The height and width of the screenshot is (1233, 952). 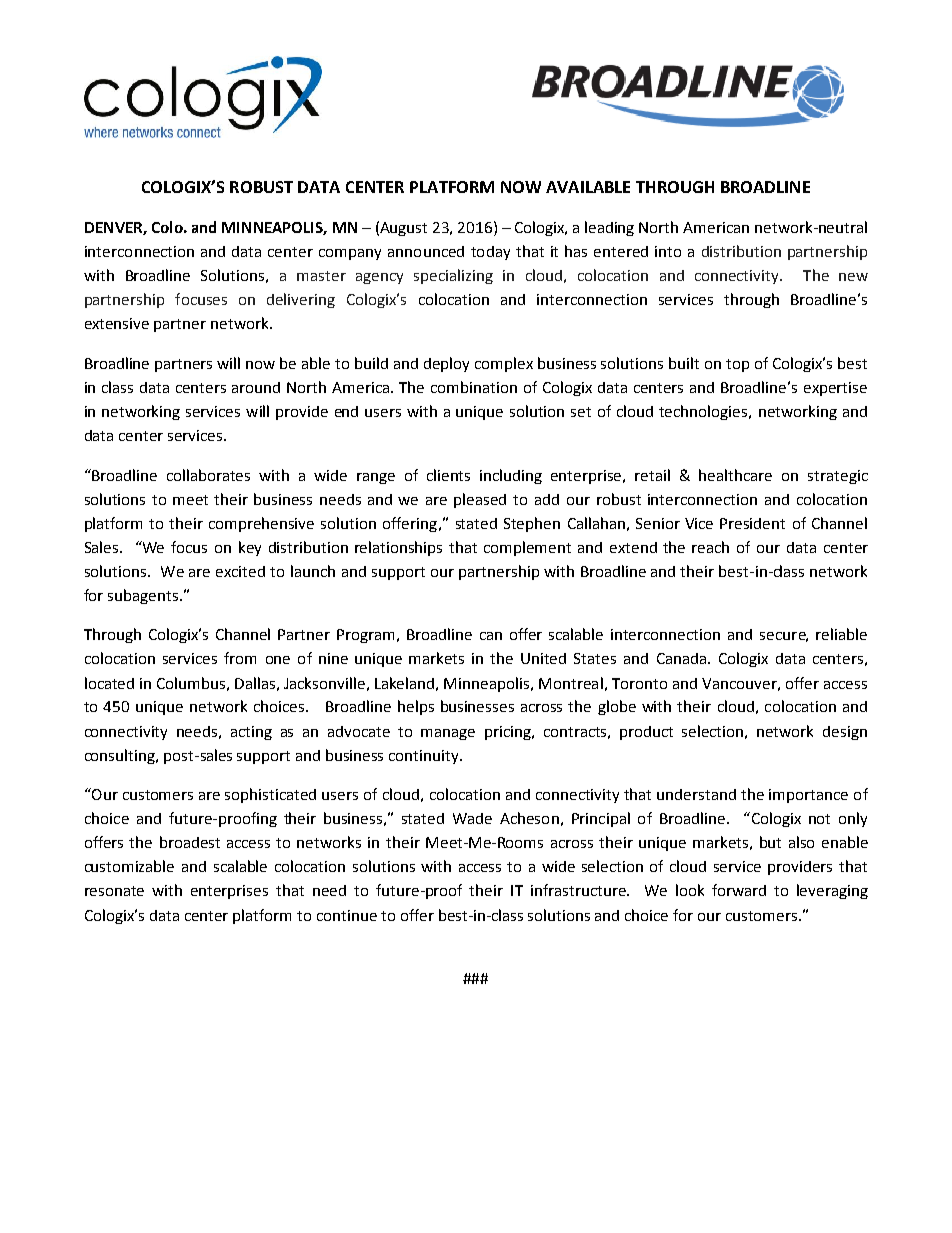 What do you see at coordinates (114, 891) in the screenshot?
I see `resonate` at bounding box center [114, 891].
